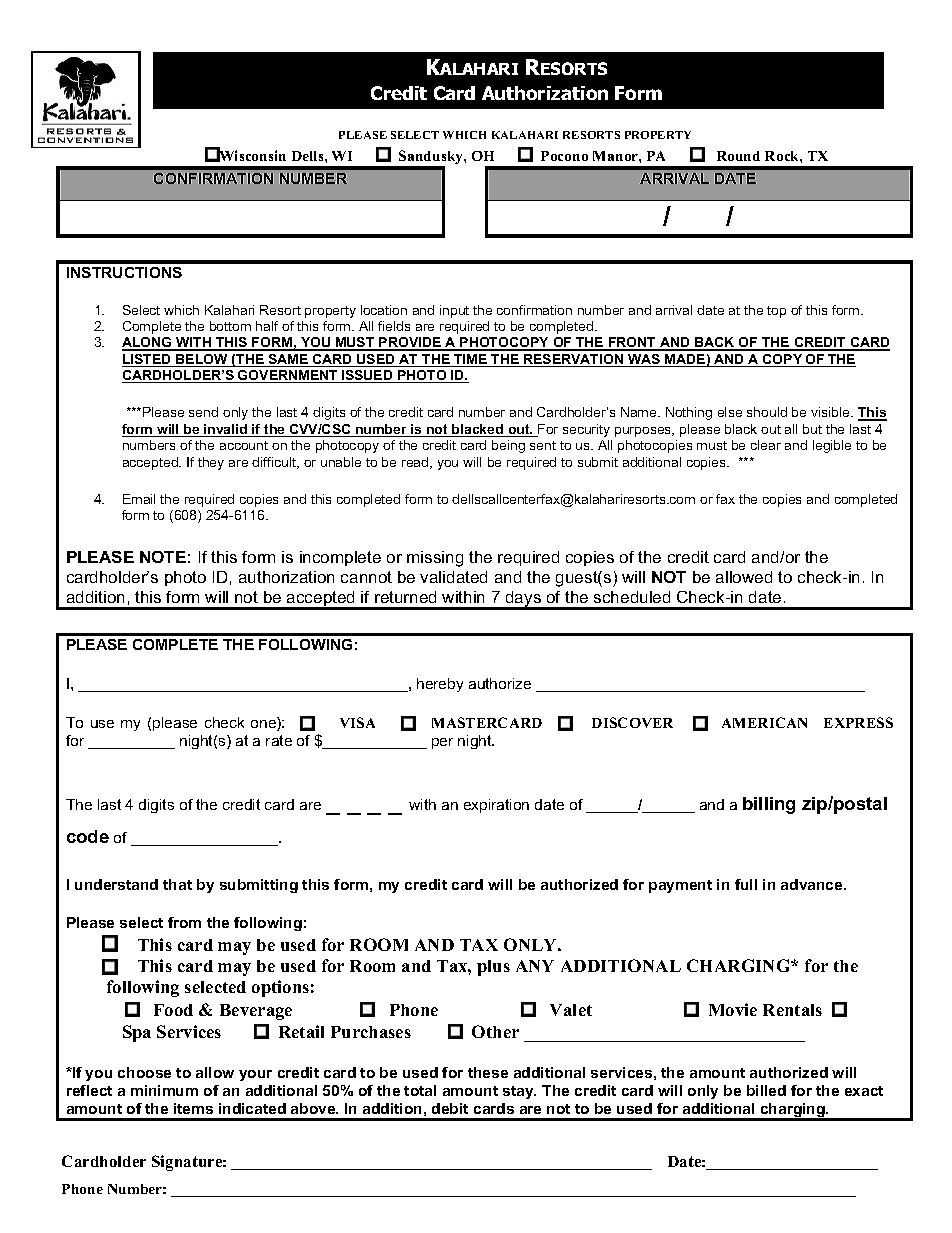 This document has height=1233, width=952. What do you see at coordinates (163, 557) in the document?
I see `NOTE` at bounding box center [163, 557].
